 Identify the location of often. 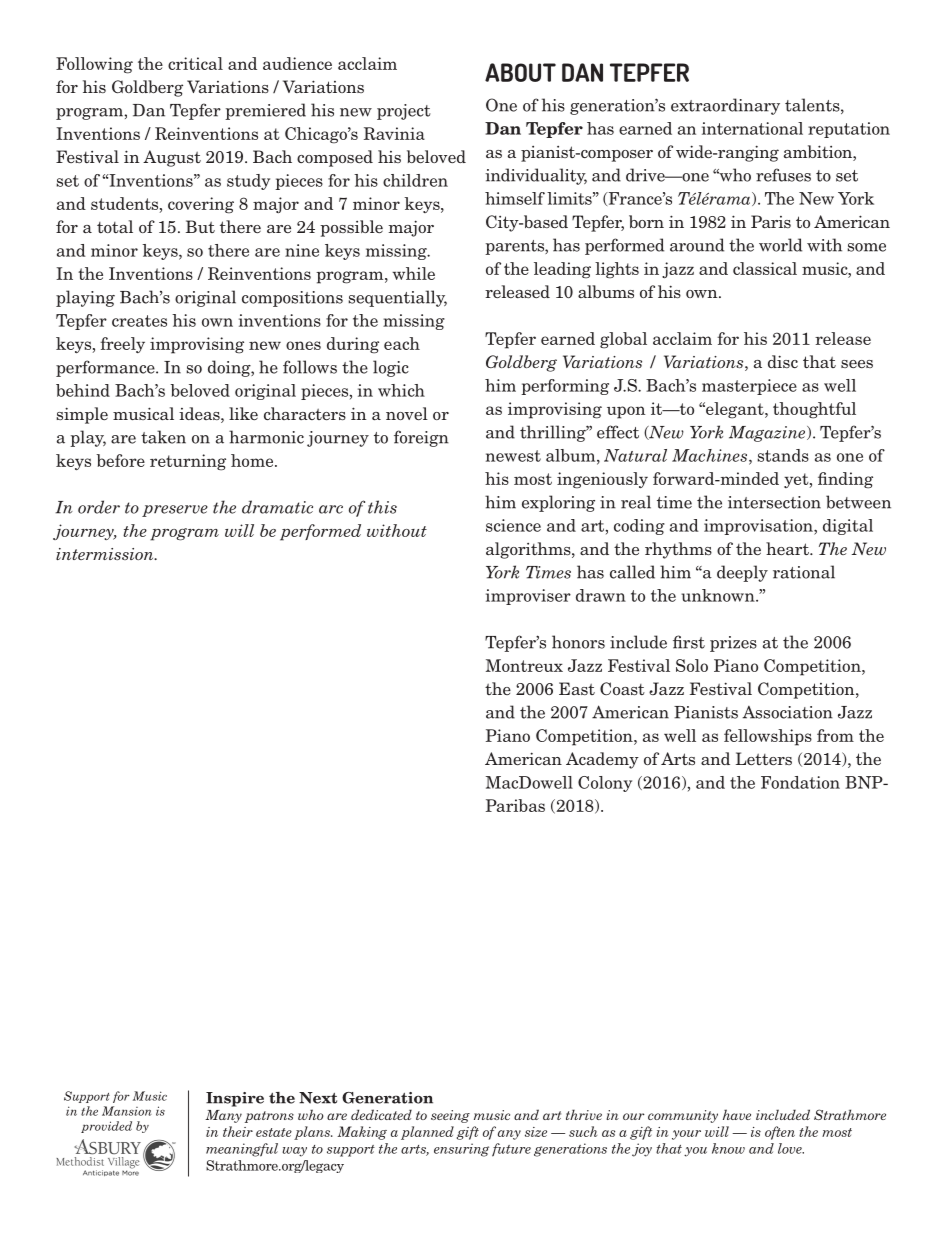
(780, 1133).
